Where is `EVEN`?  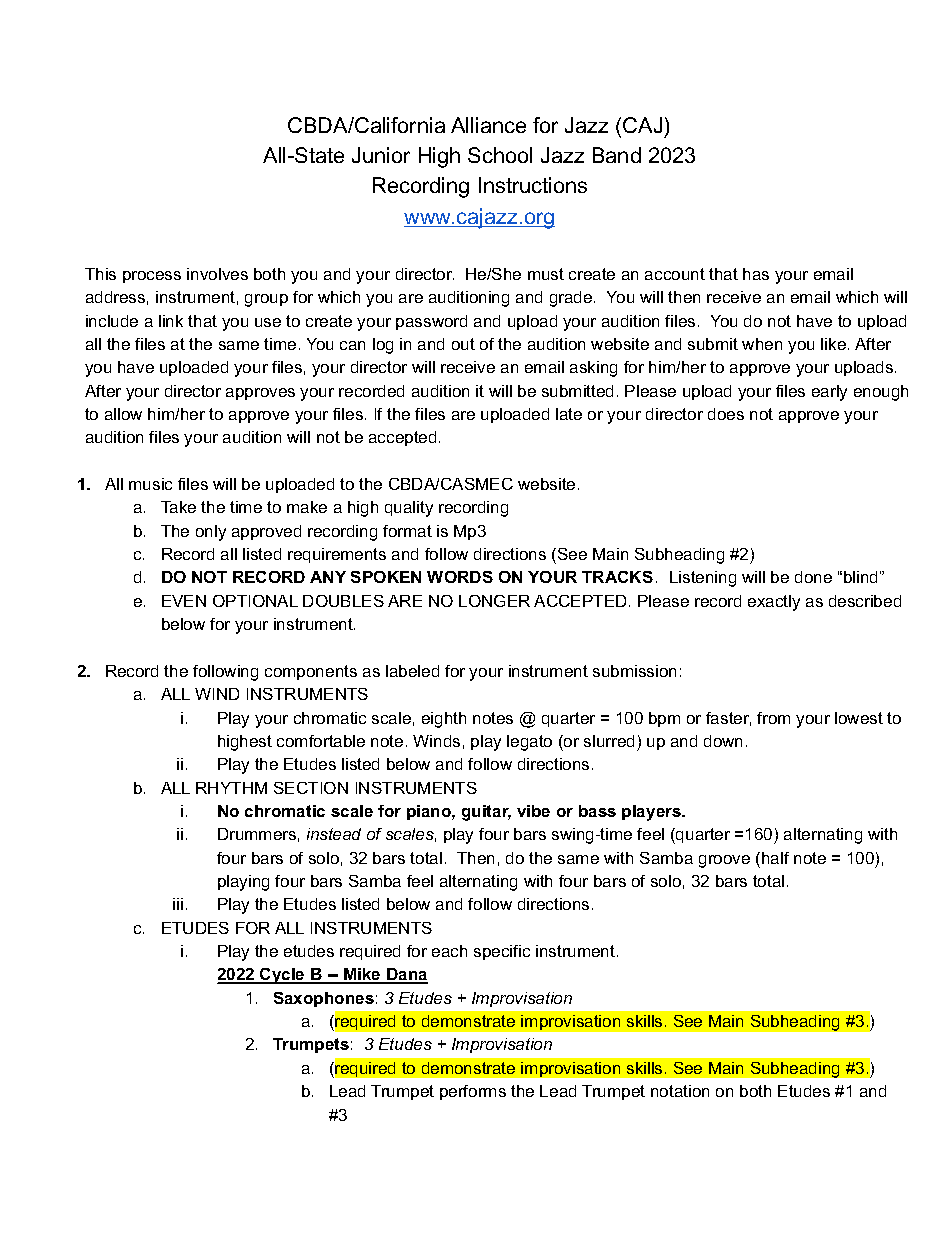
EVEN is located at coordinates (184, 601).
